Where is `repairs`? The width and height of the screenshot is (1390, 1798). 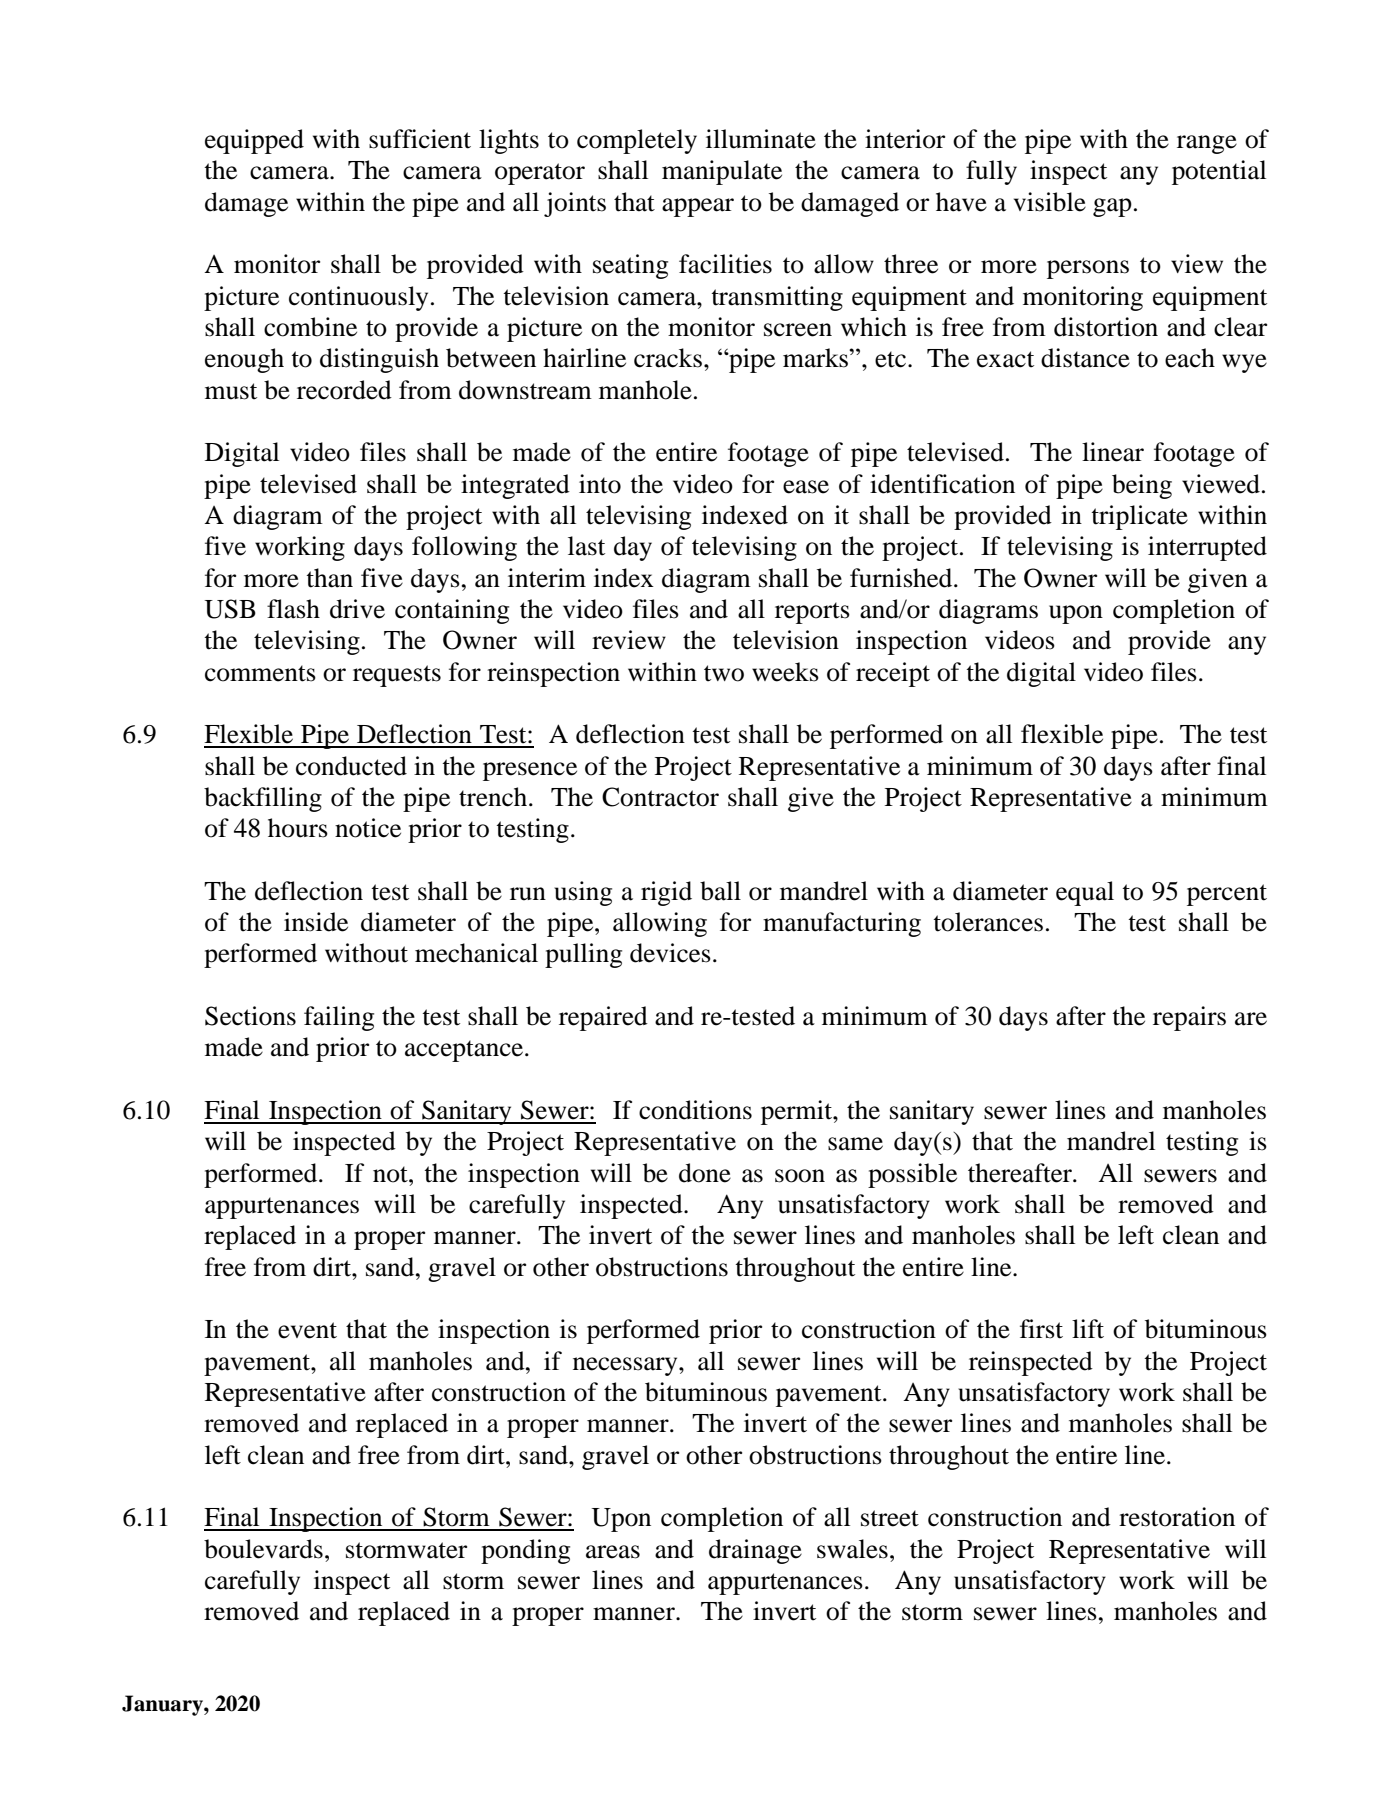
repairs is located at coordinates (1189, 1018).
